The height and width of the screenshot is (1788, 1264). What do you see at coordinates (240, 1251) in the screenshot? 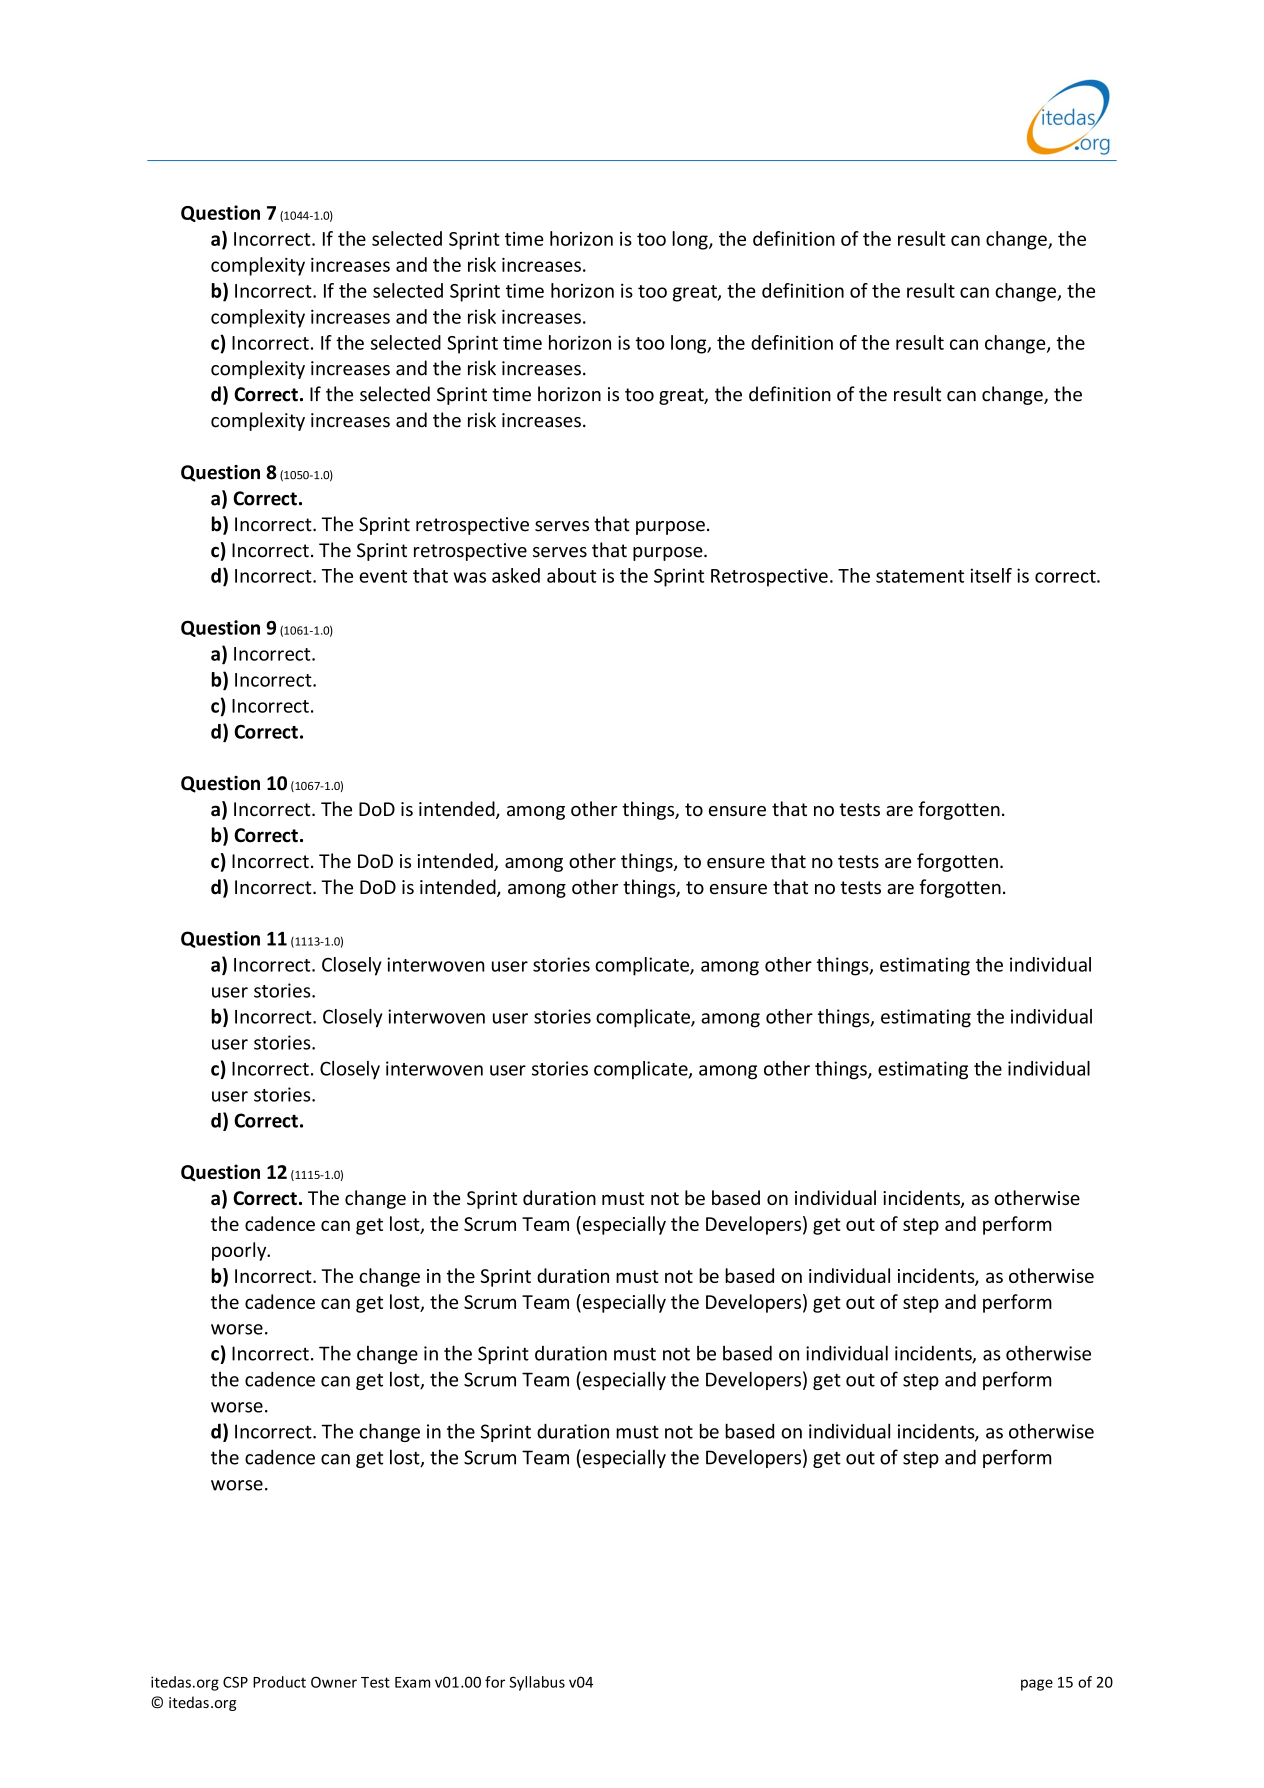
I see `poorly` at bounding box center [240, 1251].
